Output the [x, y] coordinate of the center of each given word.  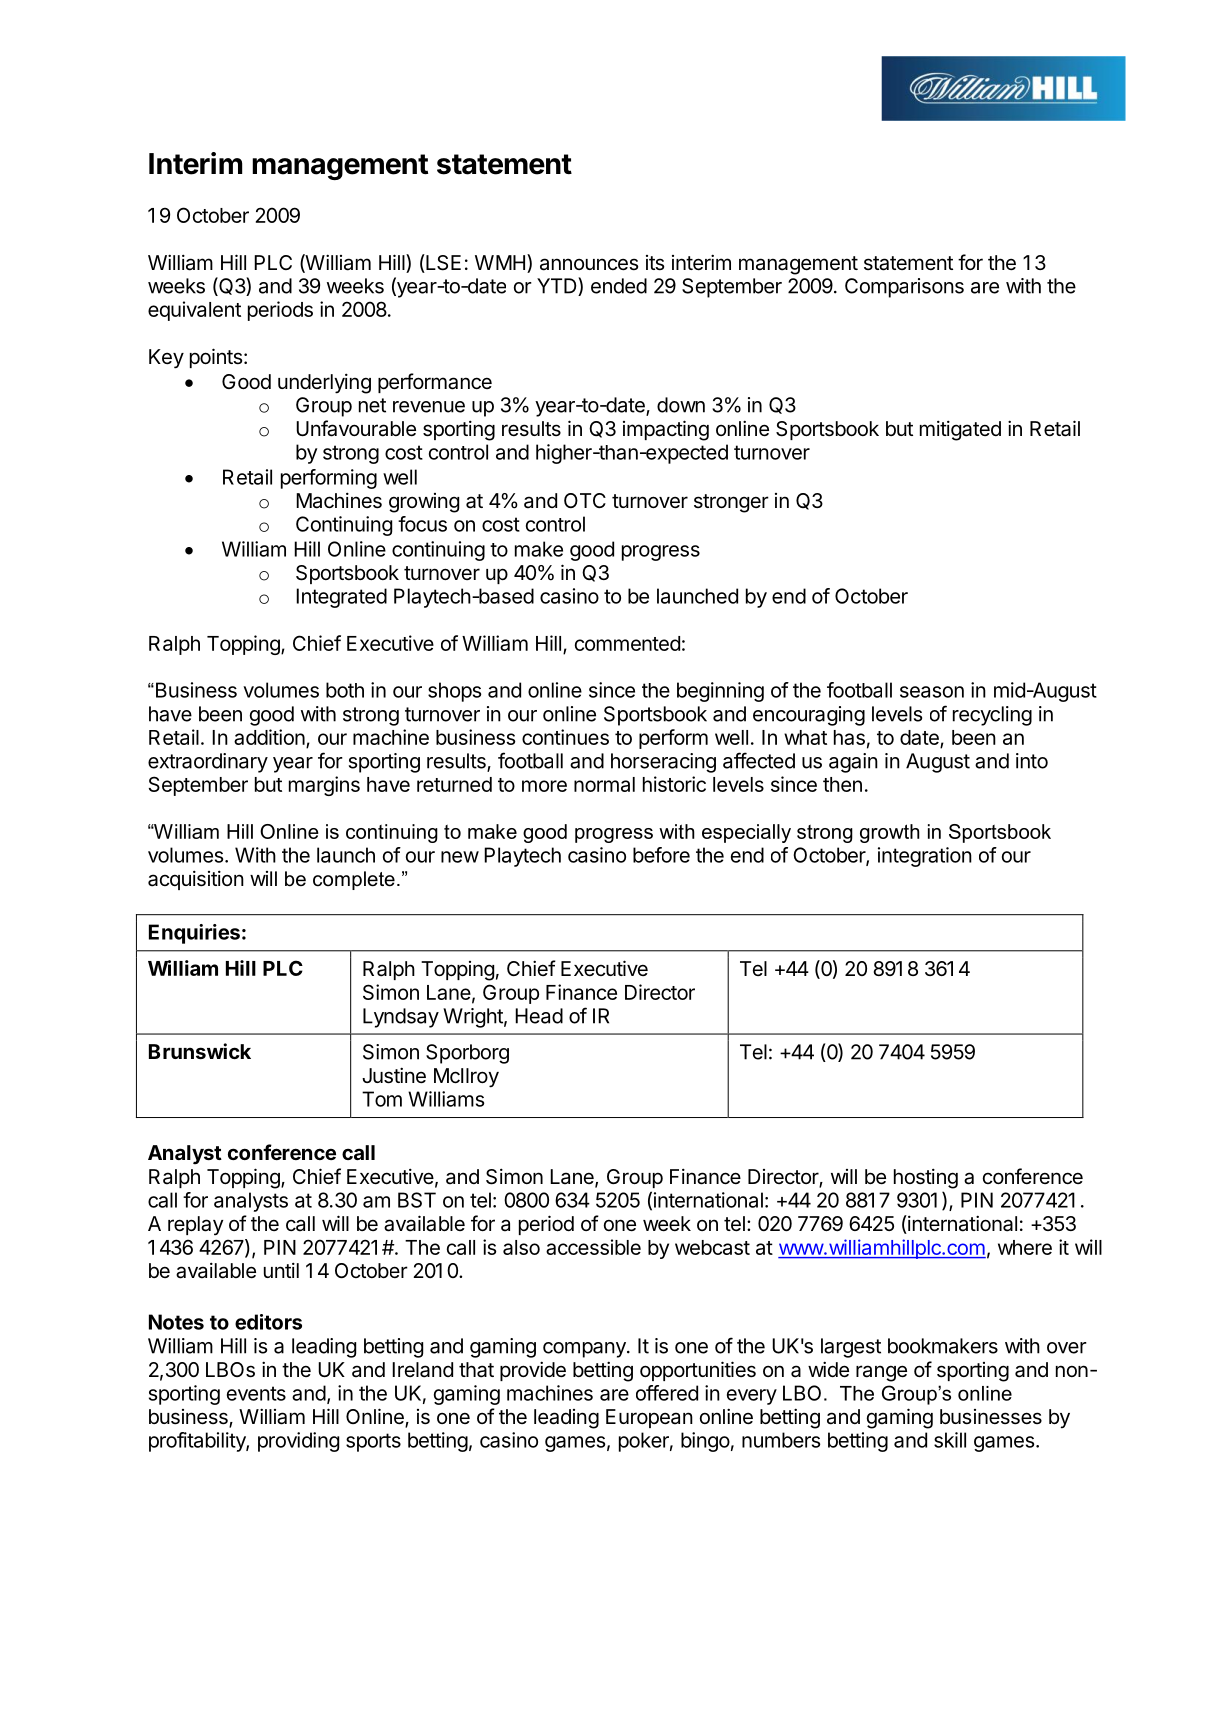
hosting [926, 1178]
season [932, 692]
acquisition [196, 880]
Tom [382, 1099]
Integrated [341, 598]
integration [925, 857]
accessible [593, 1247]
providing [298, 1442]
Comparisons [904, 288]
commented [627, 643]
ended [619, 286]
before [661, 855]
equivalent [194, 311]
